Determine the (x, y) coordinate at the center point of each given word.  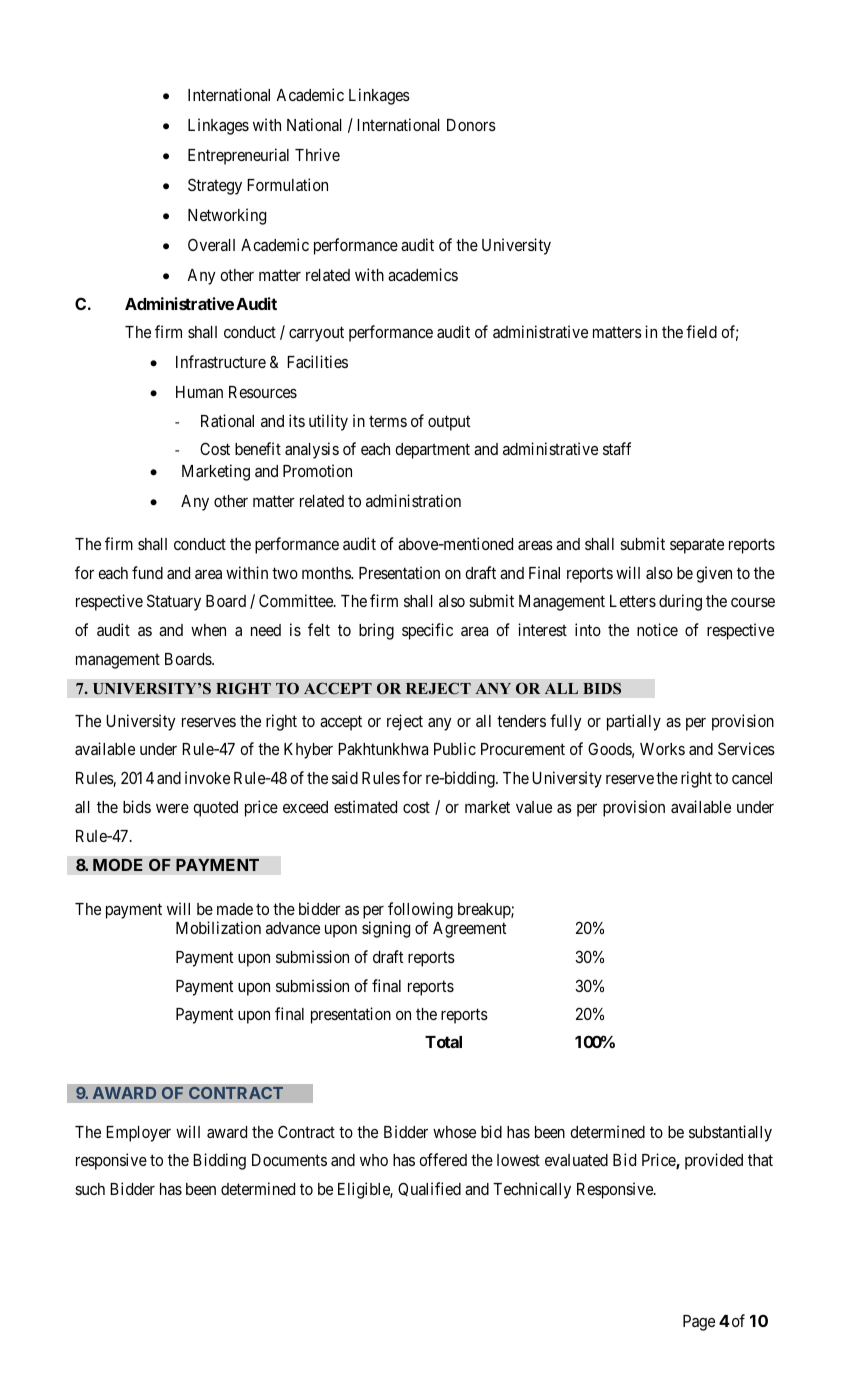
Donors (471, 125)
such (90, 1189)
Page (699, 1323)
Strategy (215, 186)
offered (443, 1159)
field (701, 331)
